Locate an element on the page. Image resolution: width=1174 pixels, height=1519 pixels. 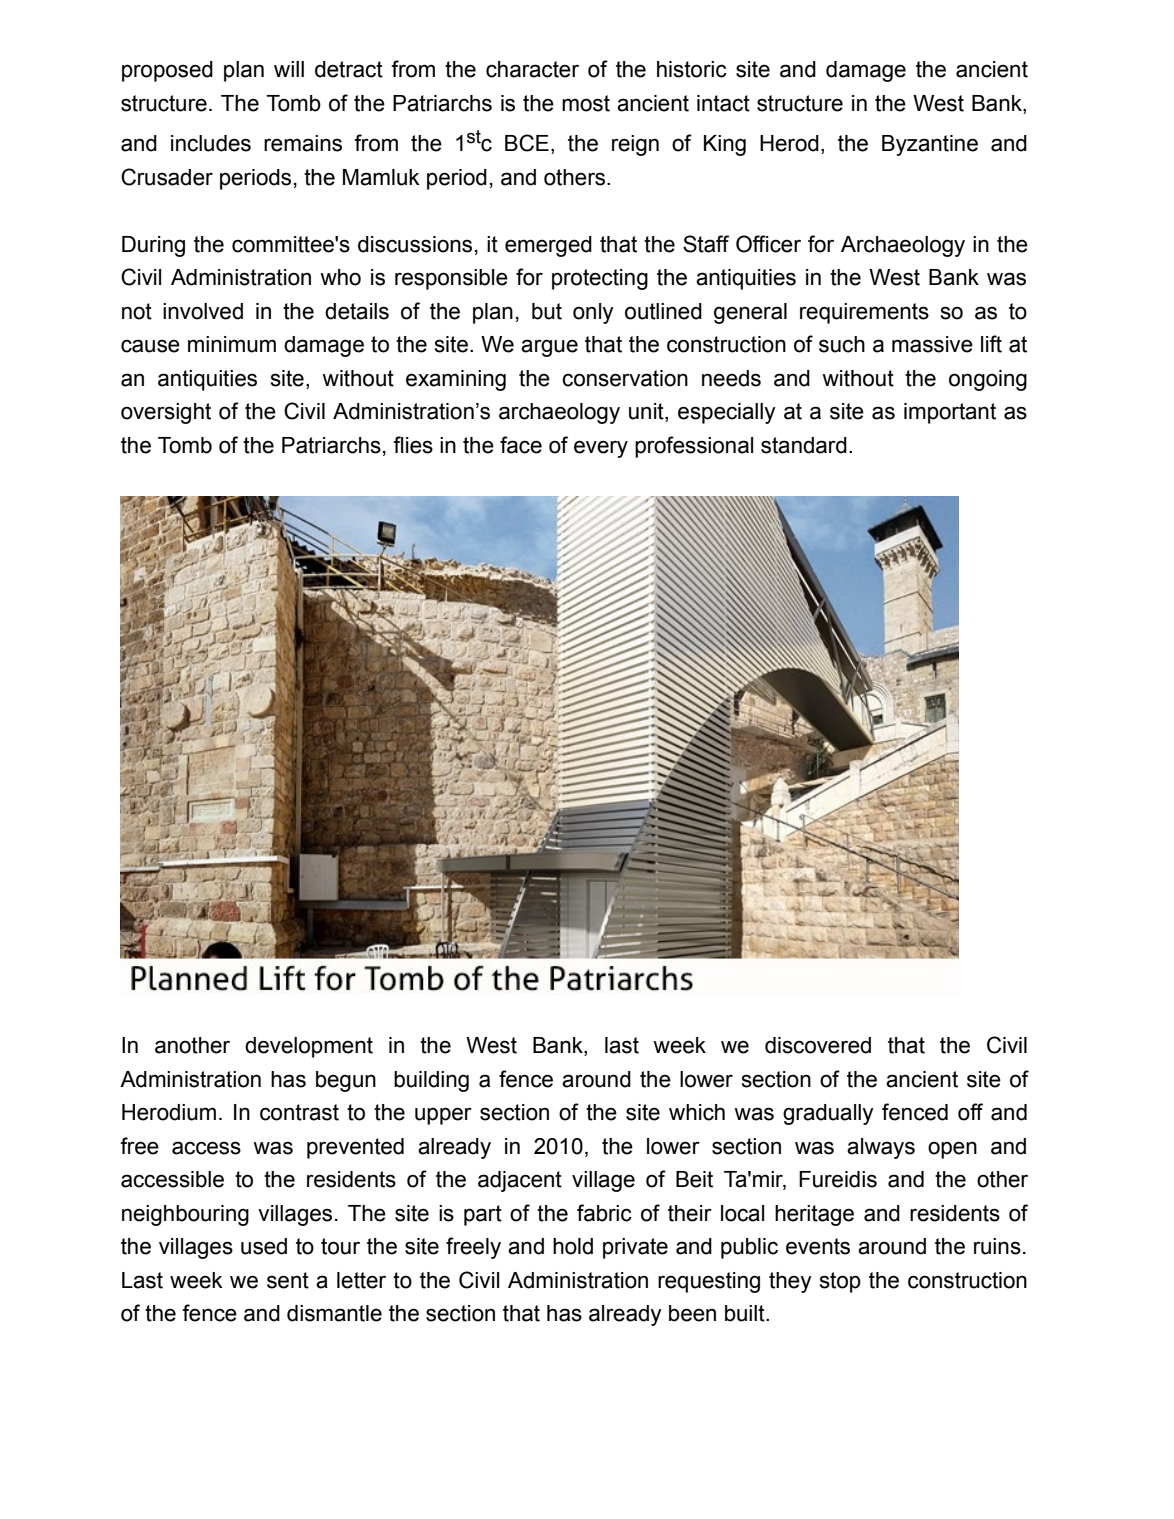
sent is located at coordinates (288, 1280).
